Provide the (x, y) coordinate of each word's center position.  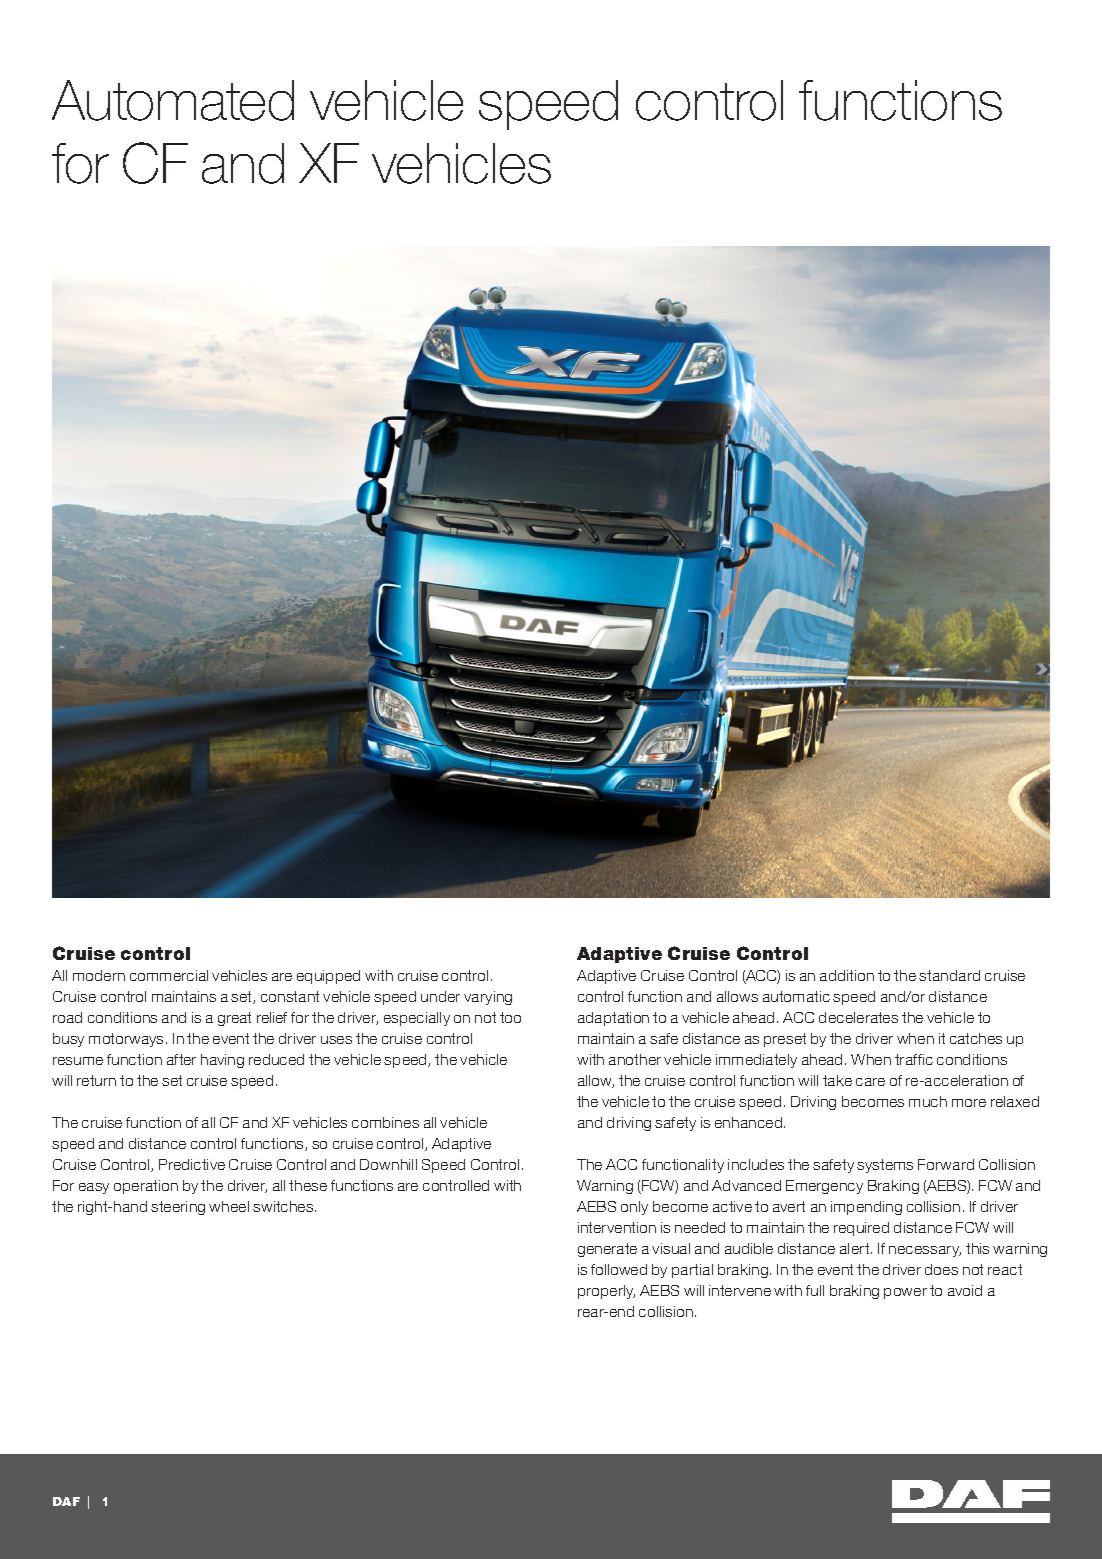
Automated (173, 100)
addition (847, 975)
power (905, 1293)
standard (949, 975)
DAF (66, 1501)
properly (606, 1292)
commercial (169, 975)
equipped (328, 977)
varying (488, 998)
